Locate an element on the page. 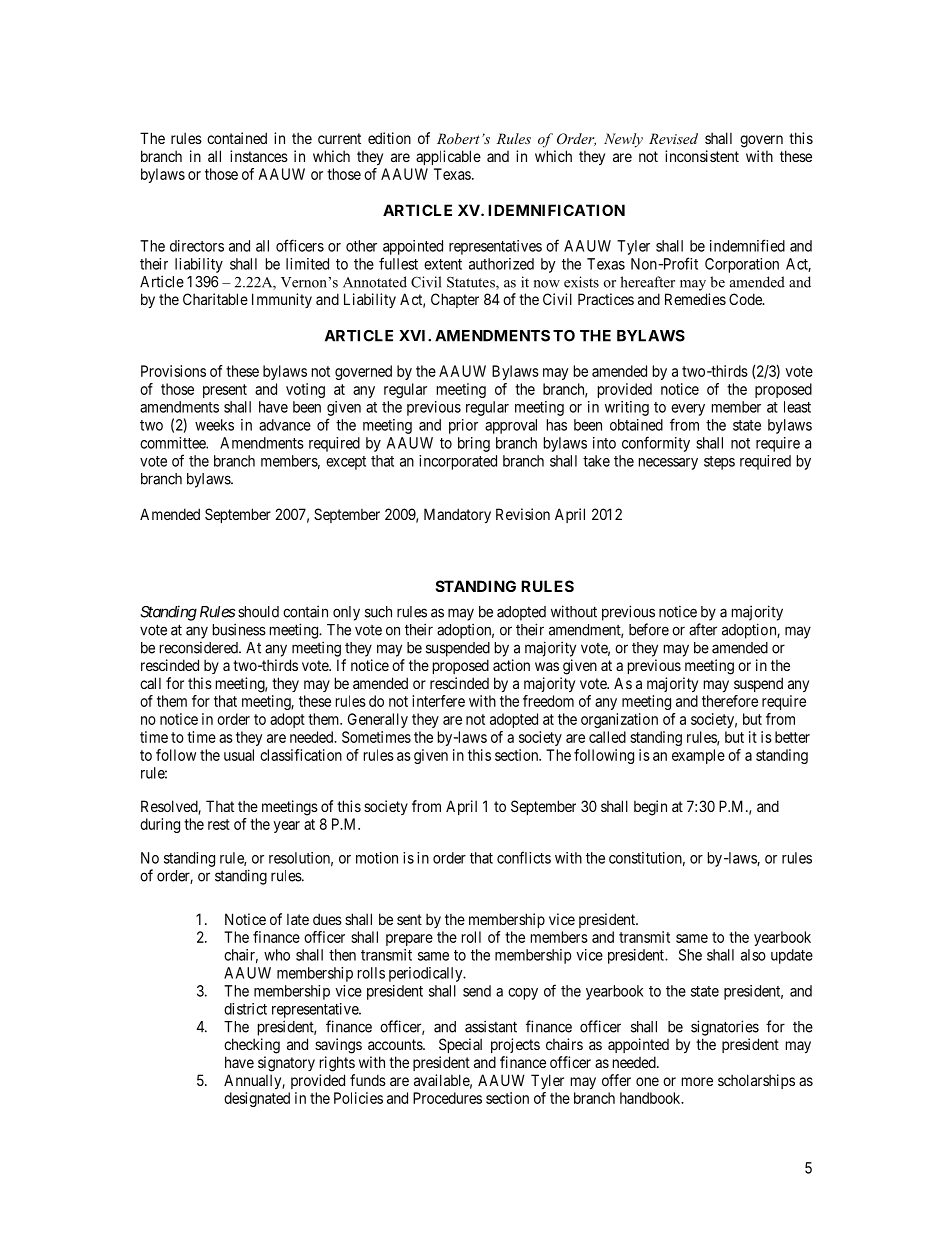  business is located at coordinates (239, 629).
